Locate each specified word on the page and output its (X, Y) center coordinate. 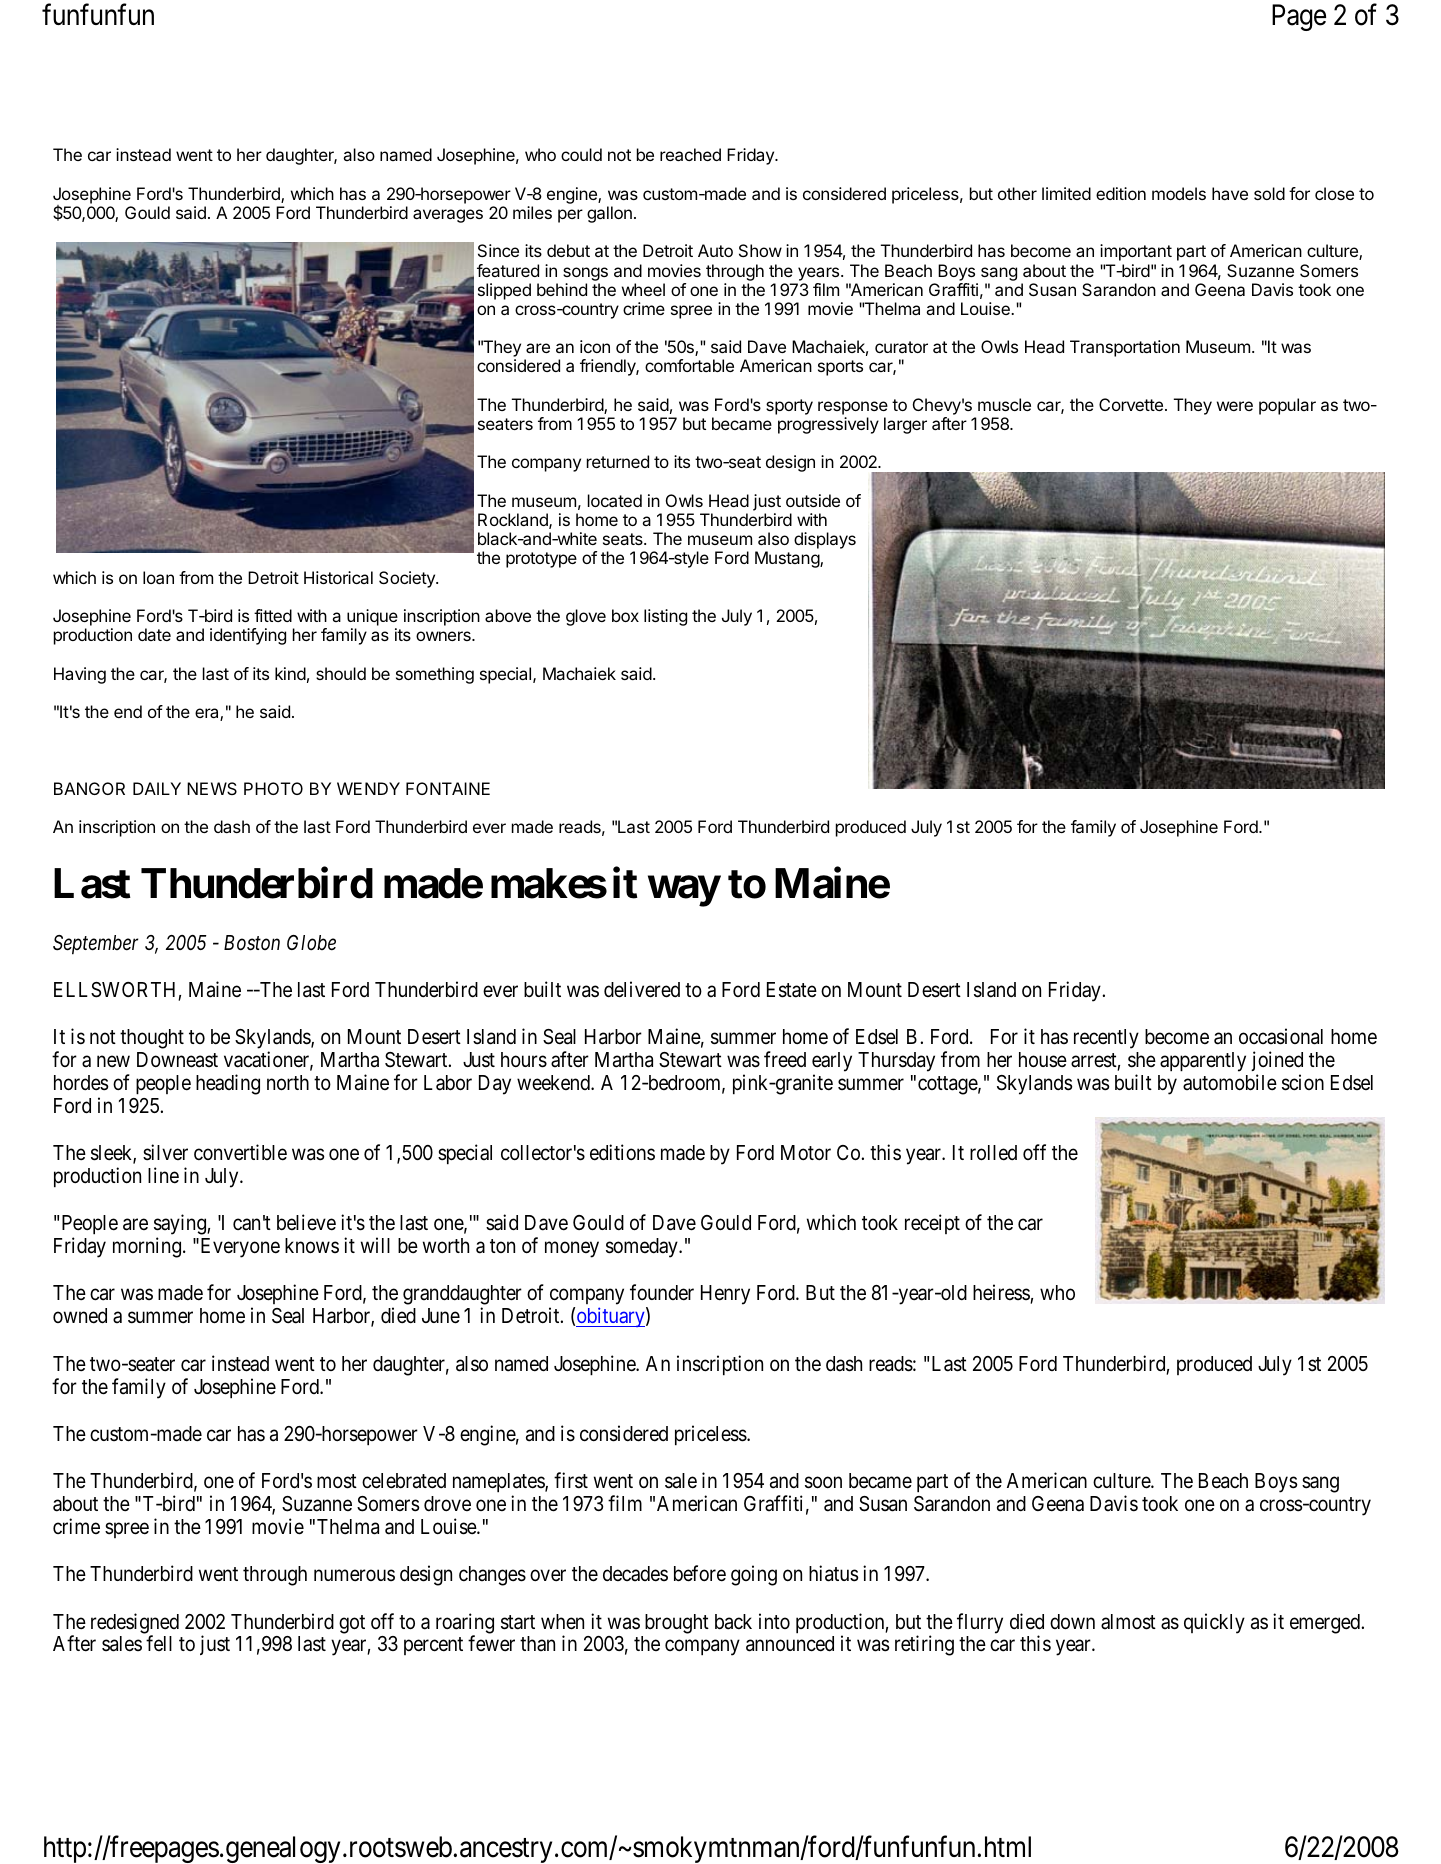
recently (1106, 1039)
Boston (252, 943)
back (733, 1622)
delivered (642, 989)
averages (448, 216)
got (352, 1624)
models (1179, 193)
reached (690, 154)
